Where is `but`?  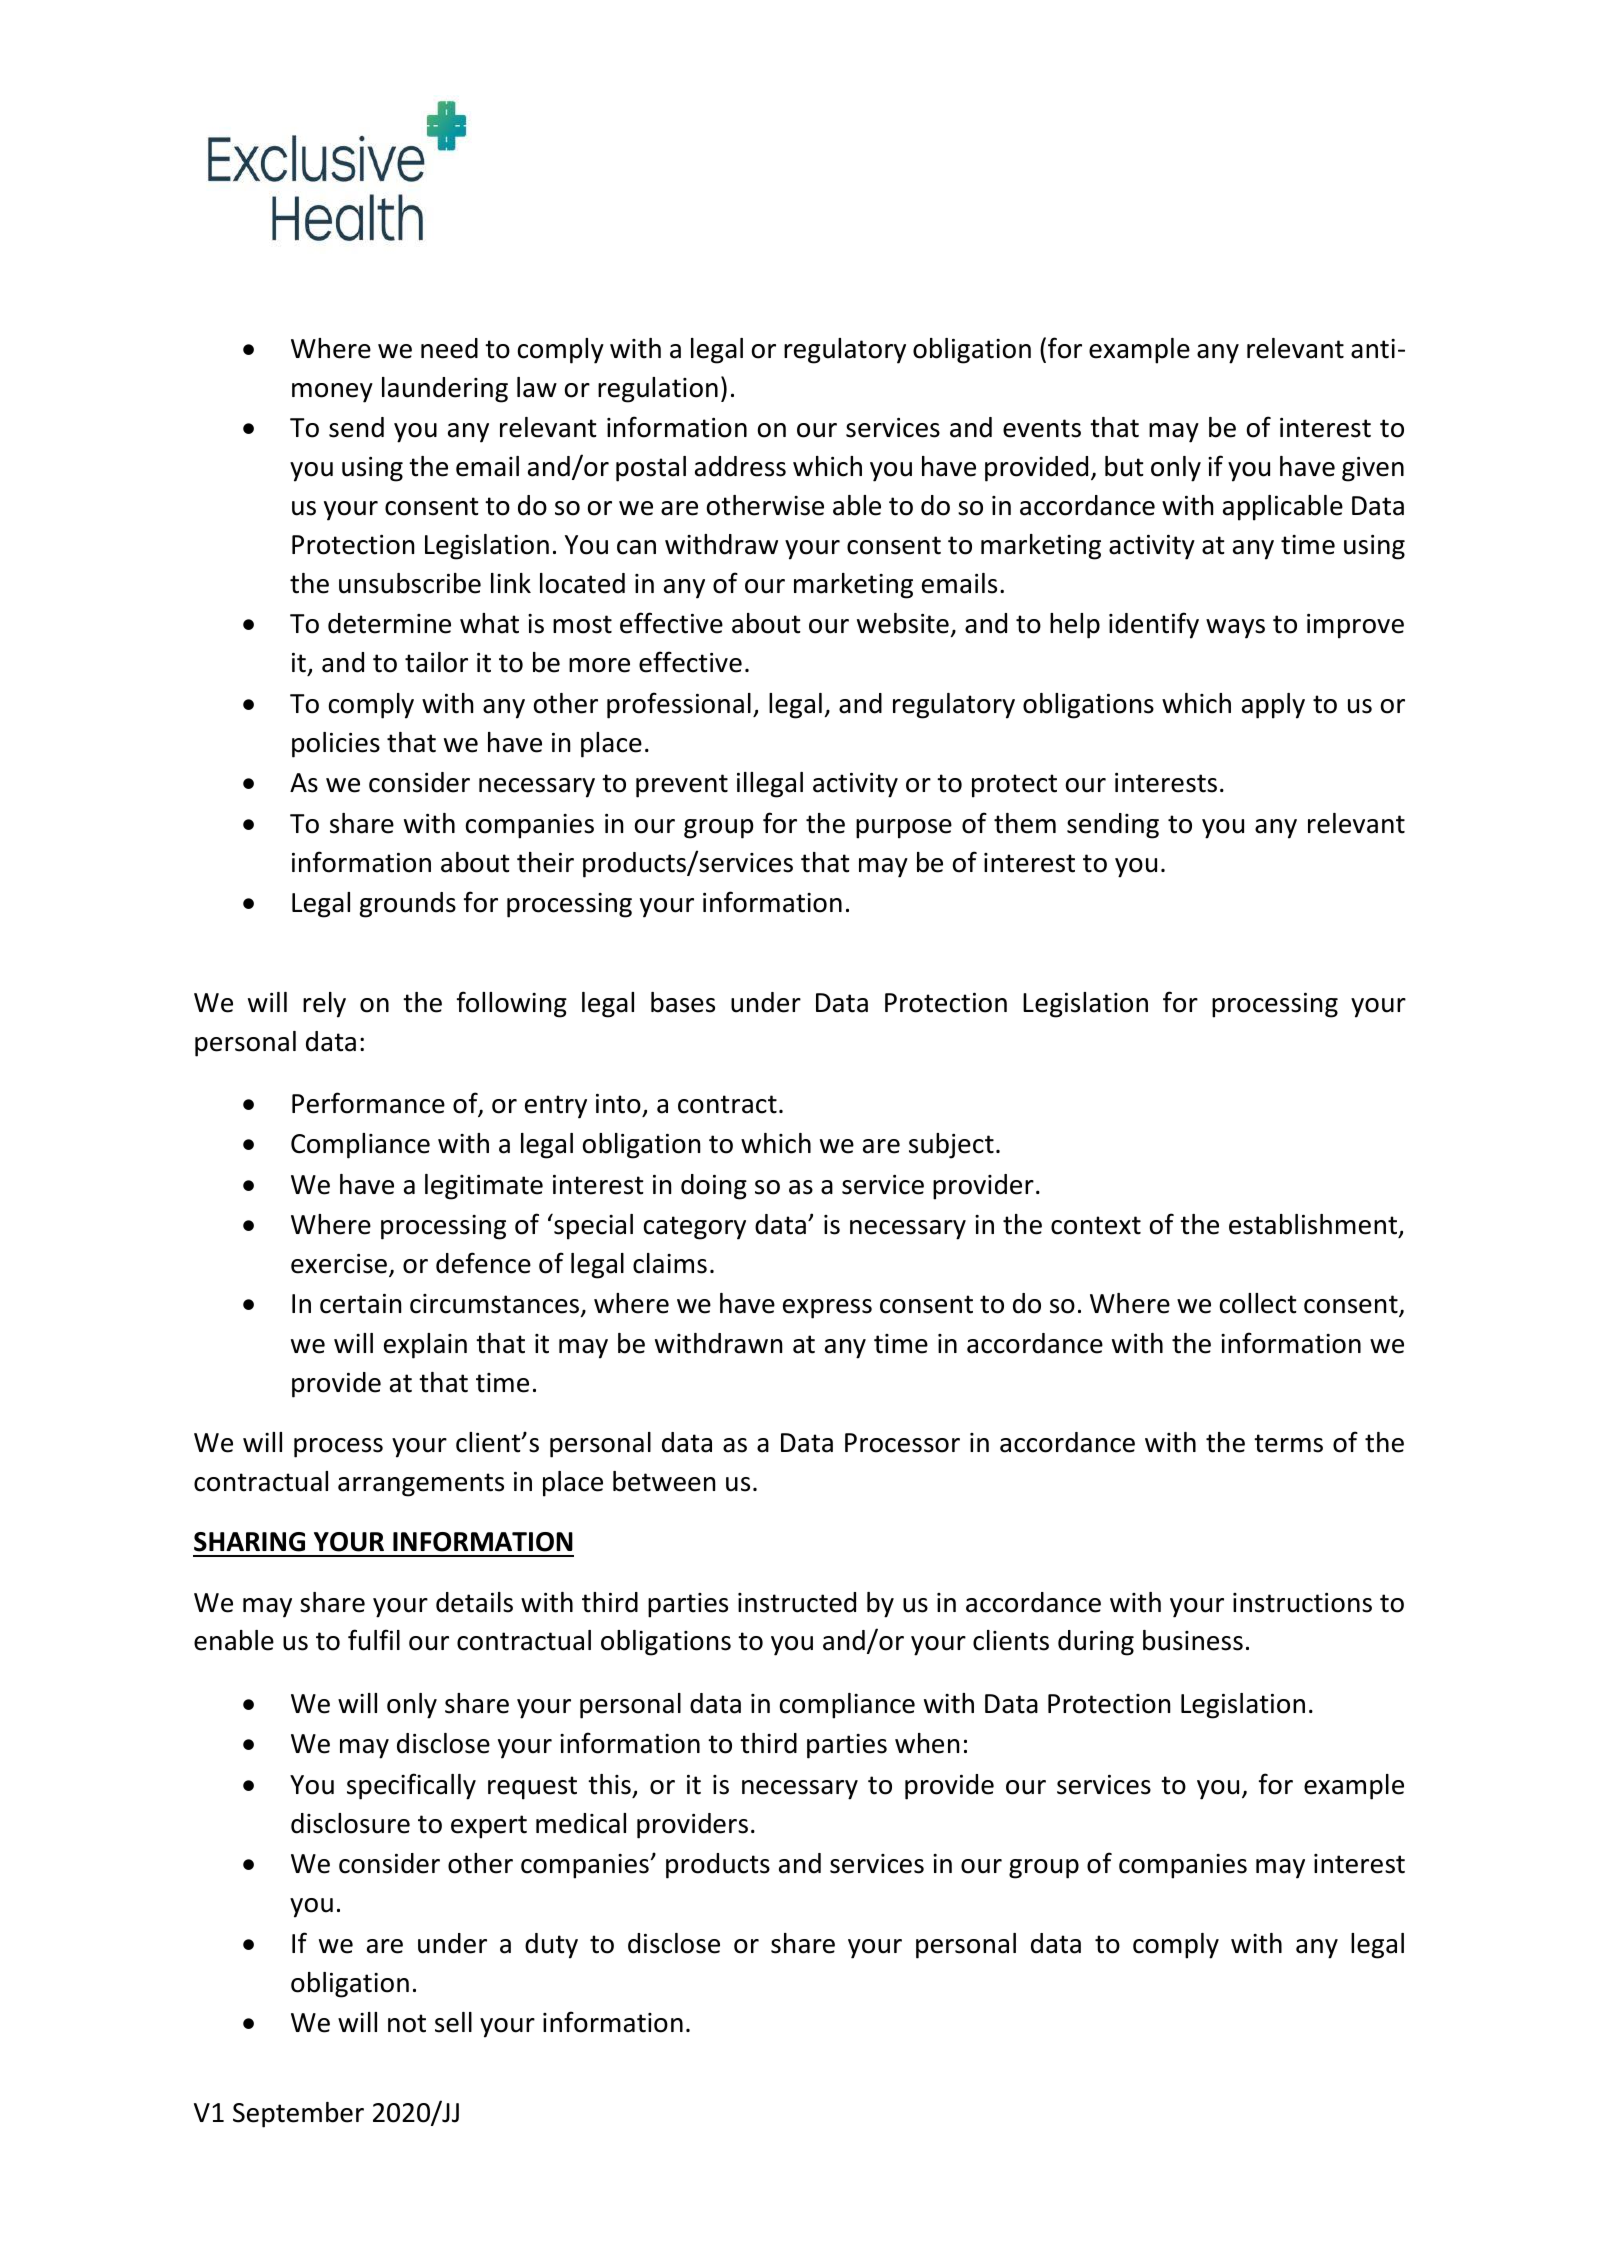
but is located at coordinates (1124, 466).
